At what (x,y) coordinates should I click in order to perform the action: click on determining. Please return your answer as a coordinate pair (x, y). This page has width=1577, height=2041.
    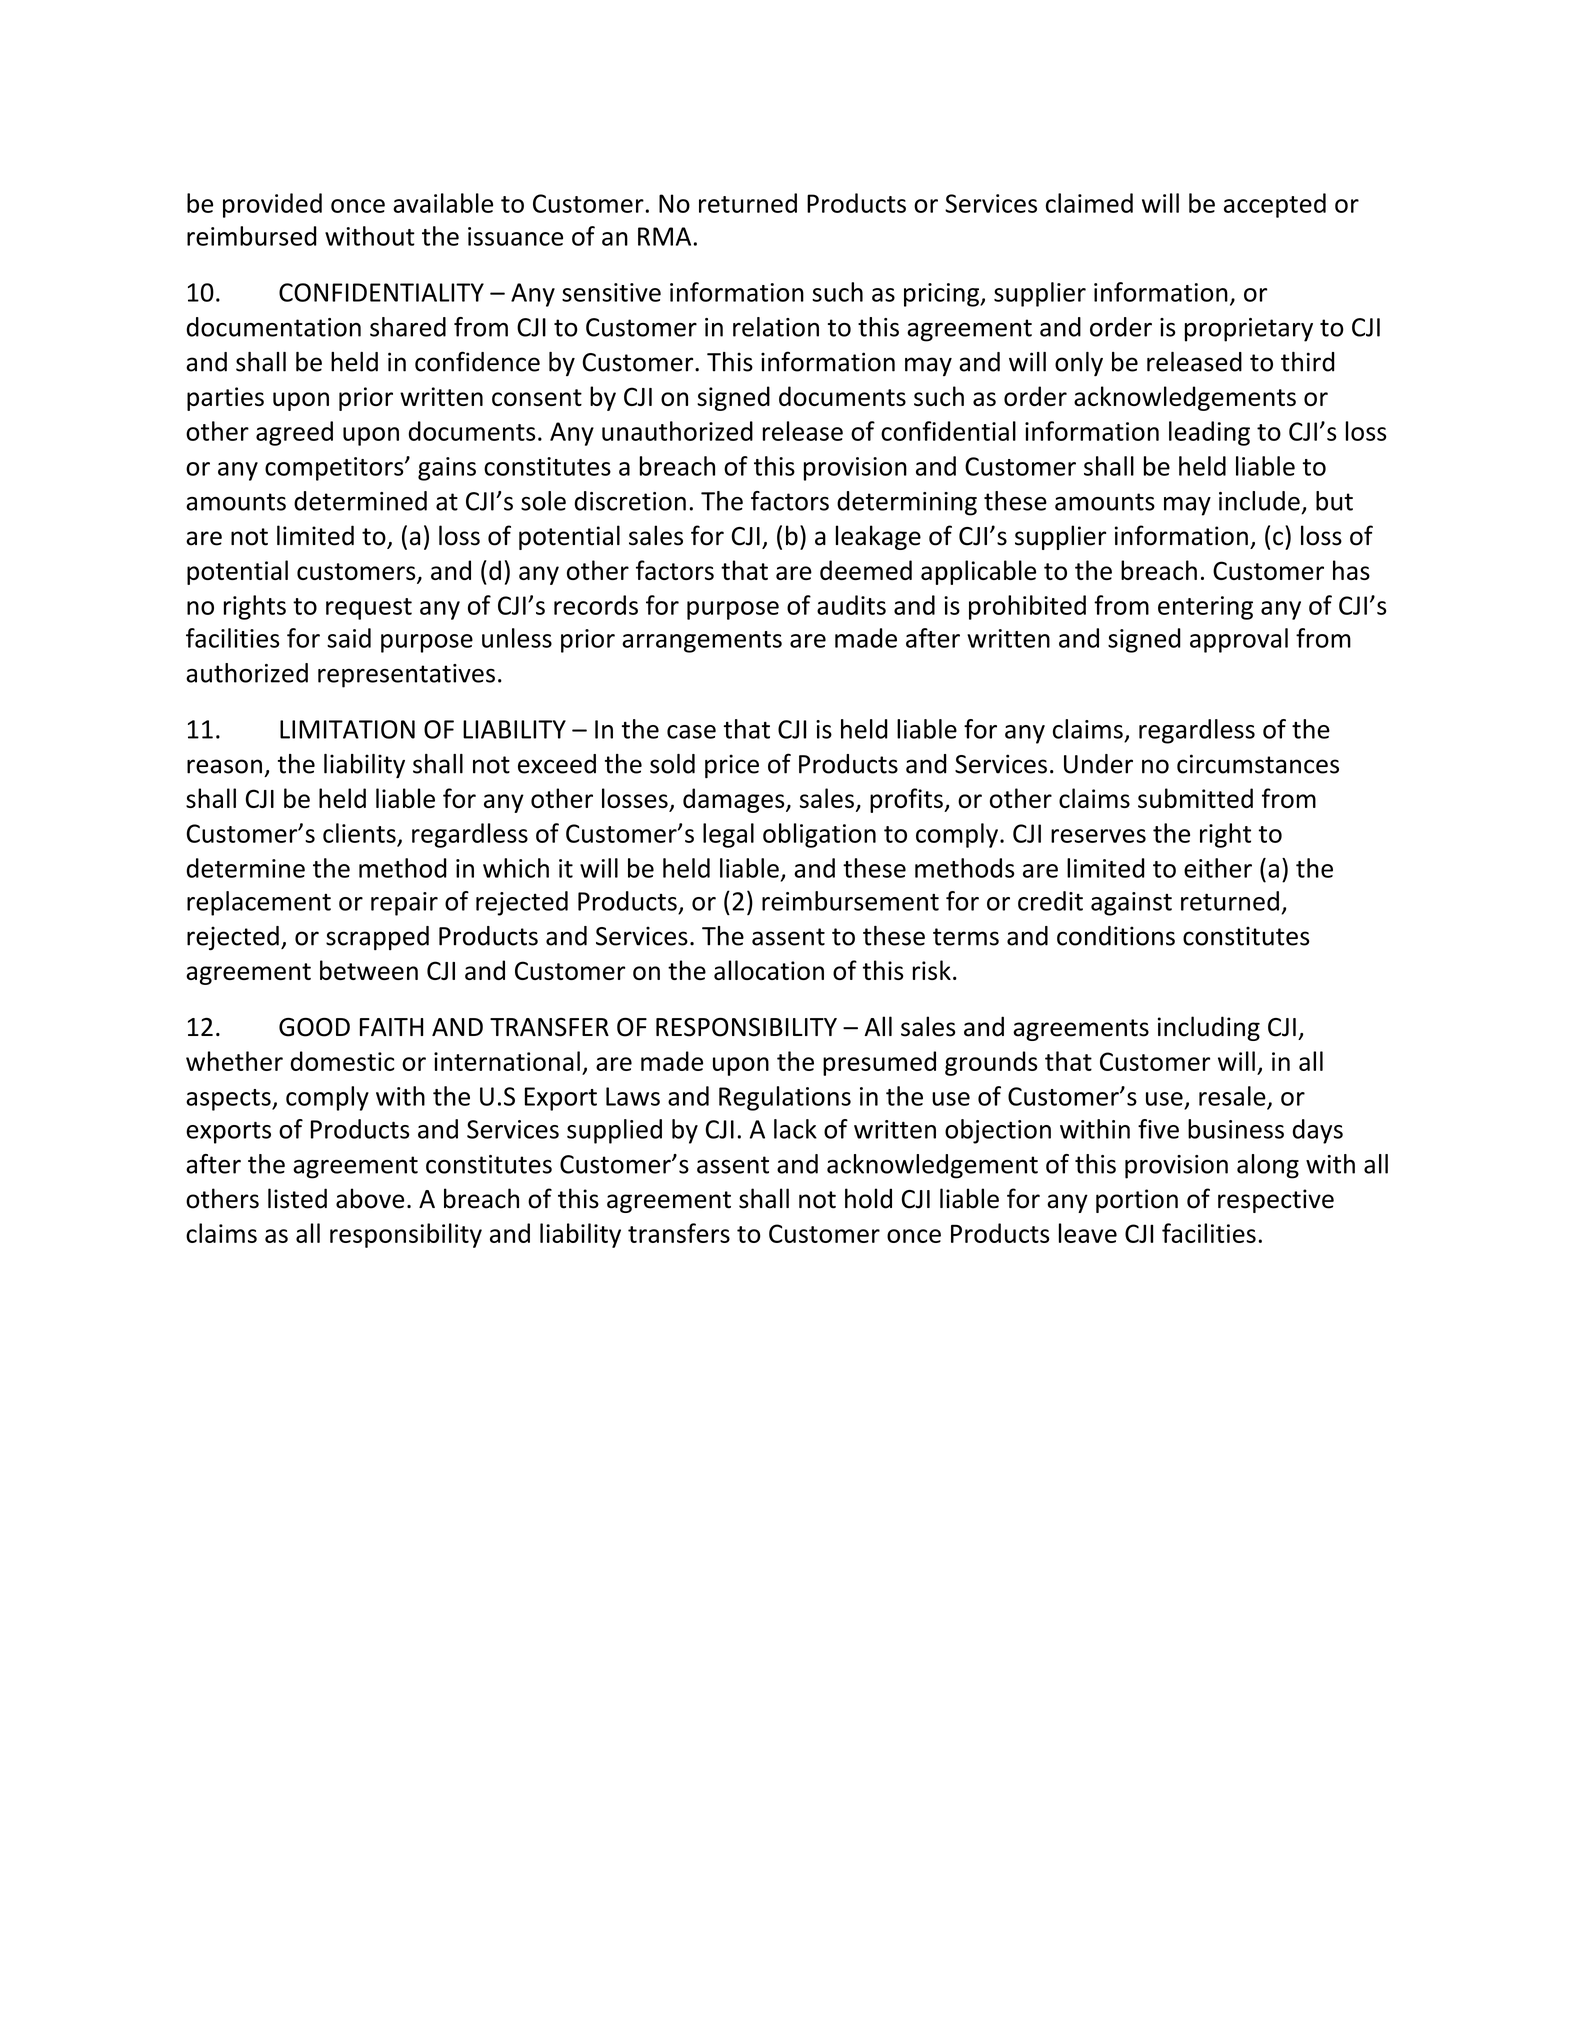
    Looking at the image, I should click on (907, 503).
